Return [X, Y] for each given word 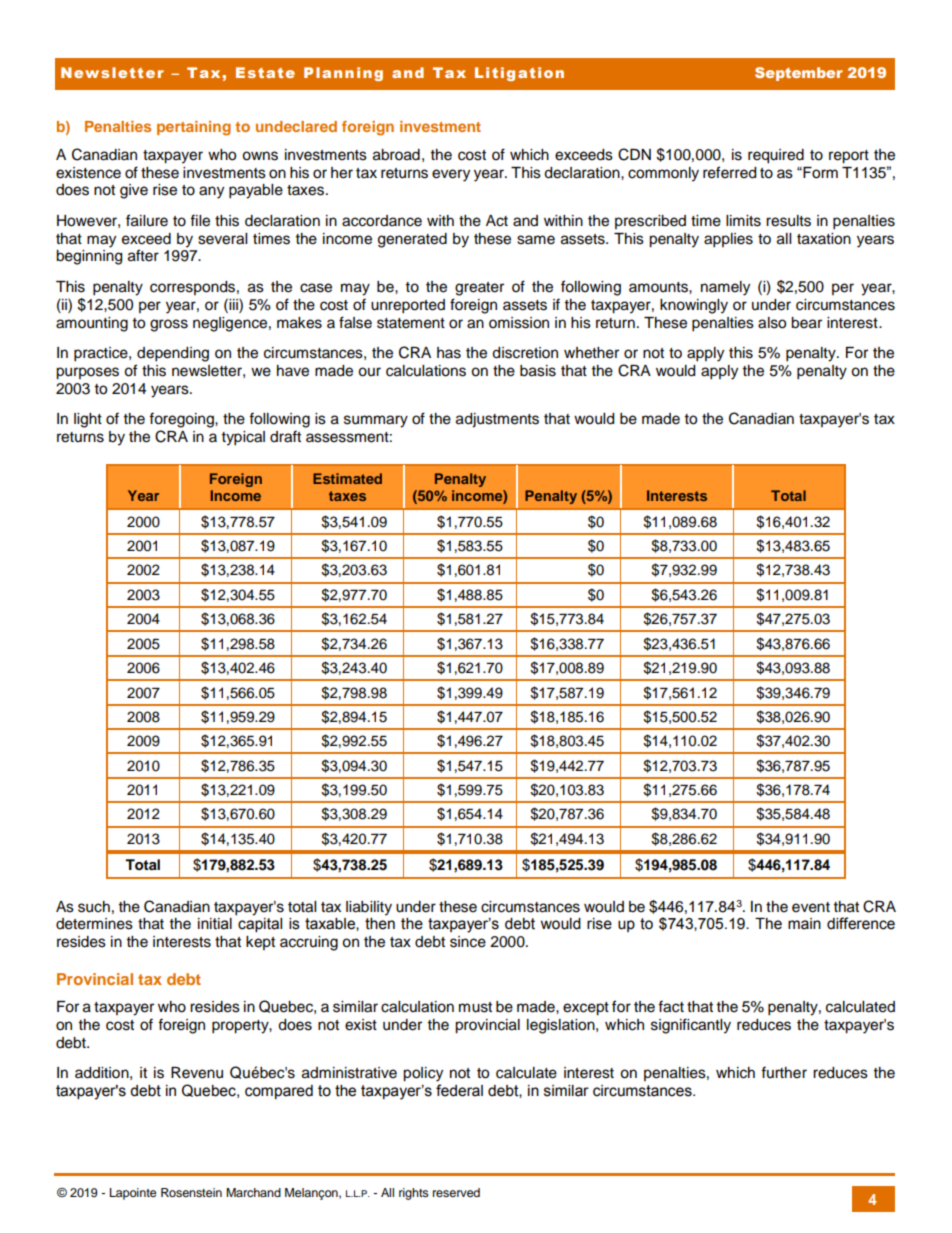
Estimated [347, 478]
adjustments [497, 420]
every [451, 175]
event [811, 907]
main [804, 924]
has [449, 353]
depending [173, 354]
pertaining [194, 128]
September [799, 74]
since [468, 942]
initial [215, 924]
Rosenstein [191, 1192]
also [772, 323]
